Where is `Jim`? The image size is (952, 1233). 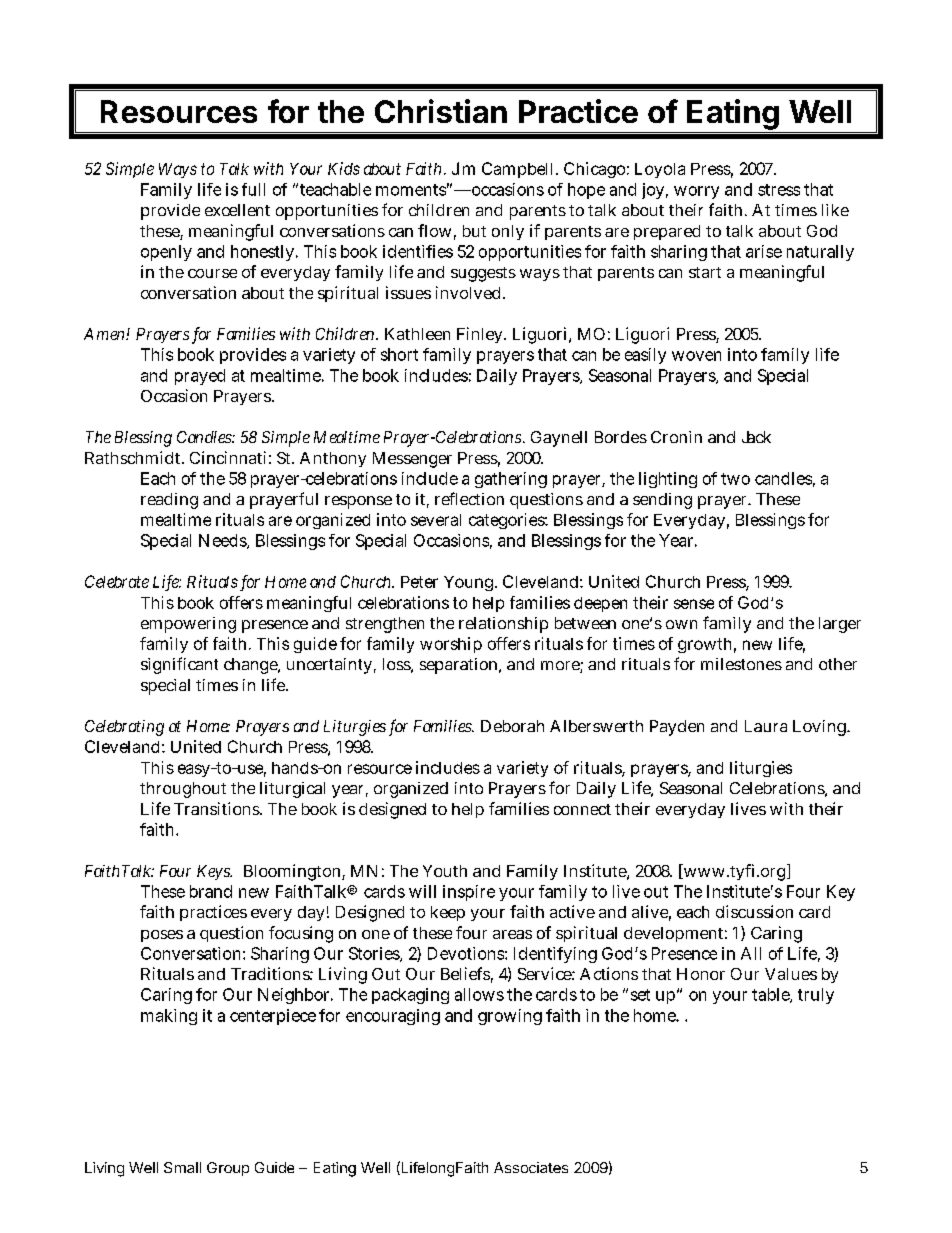 Jim is located at coordinates (463, 168).
